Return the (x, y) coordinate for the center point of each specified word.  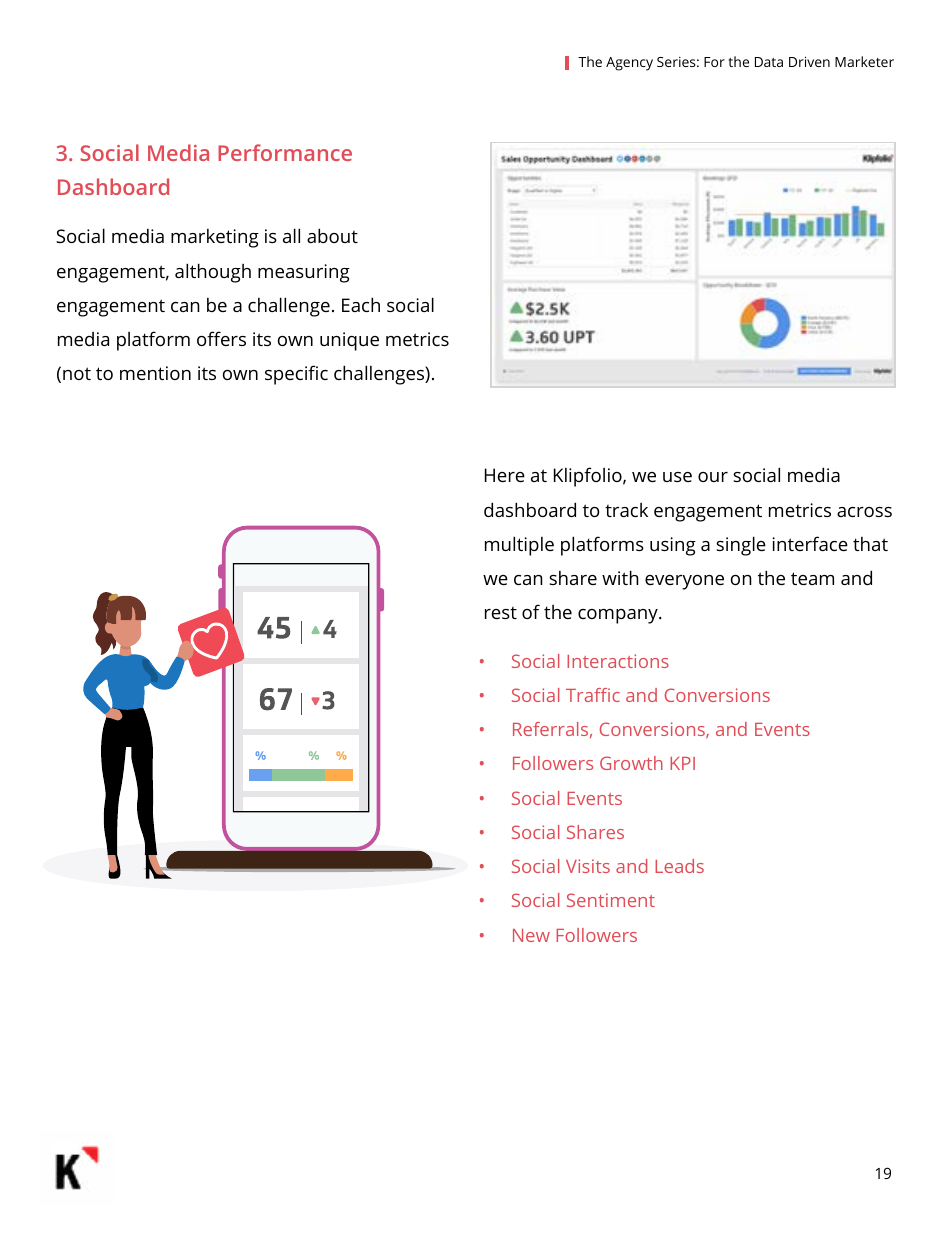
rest (501, 613)
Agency (629, 64)
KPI (682, 763)
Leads (679, 866)
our (713, 477)
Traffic (593, 695)
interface (810, 543)
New (531, 935)
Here (505, 475)
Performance (285, 152)
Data (769, 62)
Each (361, 304)
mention (155, 373)
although (213, 273)
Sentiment (611, 900)
